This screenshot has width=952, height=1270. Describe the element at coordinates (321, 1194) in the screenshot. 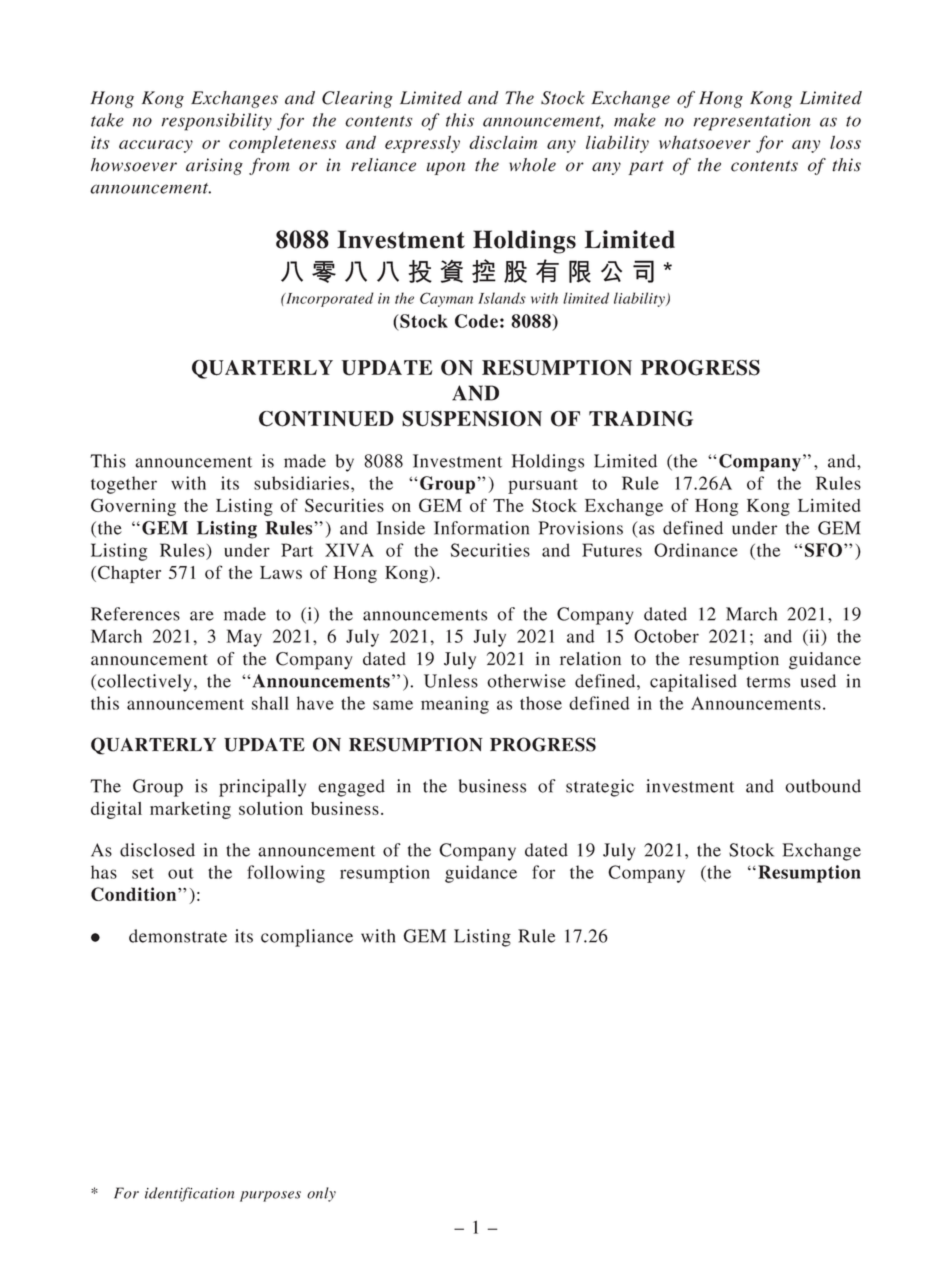

I see `only` at that location.
